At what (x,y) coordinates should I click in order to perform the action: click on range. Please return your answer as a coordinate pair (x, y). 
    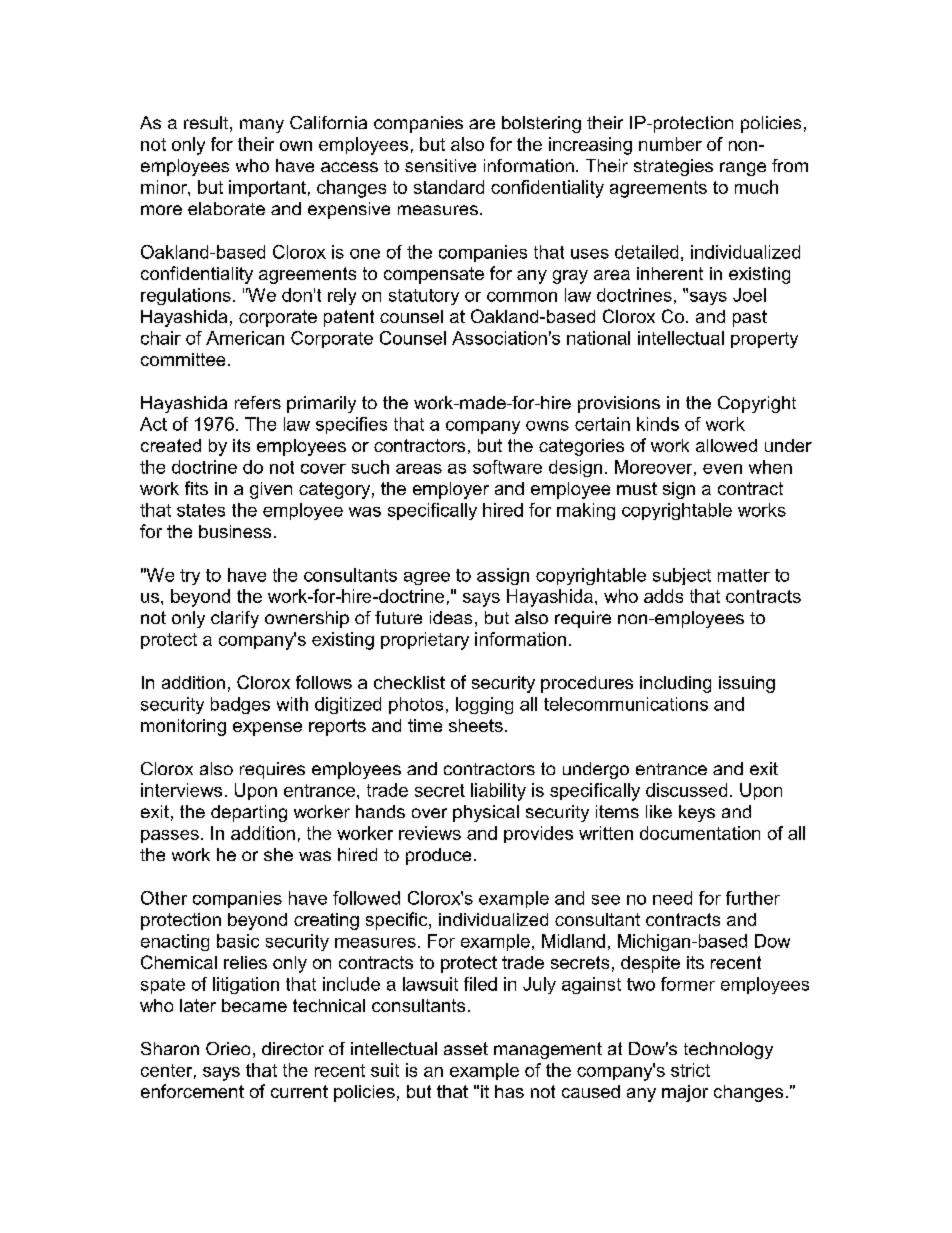
    Looking at the image, I should click on (743, 169).
